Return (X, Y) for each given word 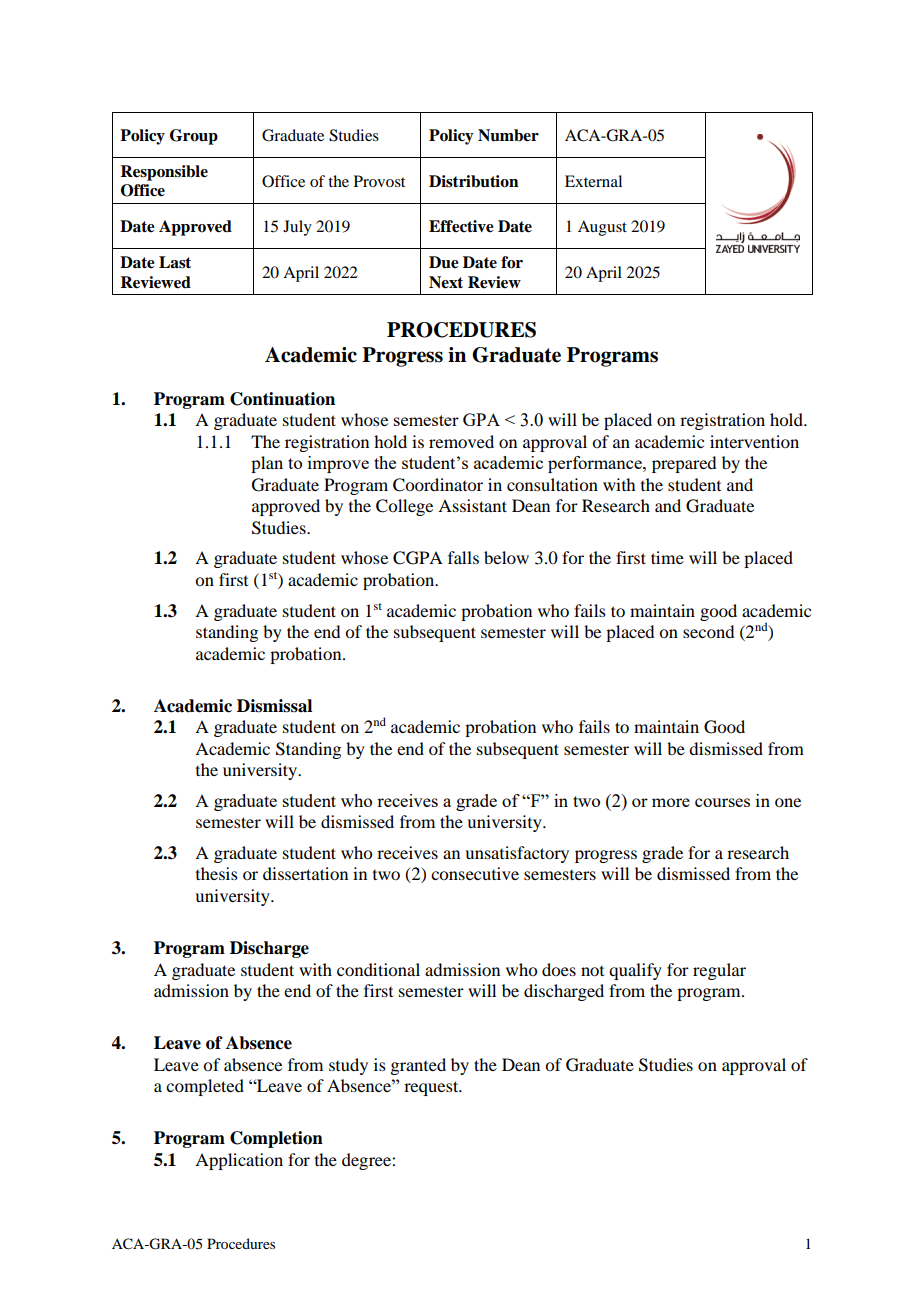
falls (463, 557)
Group (194, 137)
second (708, 631)
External (593, 181)
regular (719, 971)
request (432, 1088)
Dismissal (274, 706)
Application (239, 1161)
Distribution (474, 181)
